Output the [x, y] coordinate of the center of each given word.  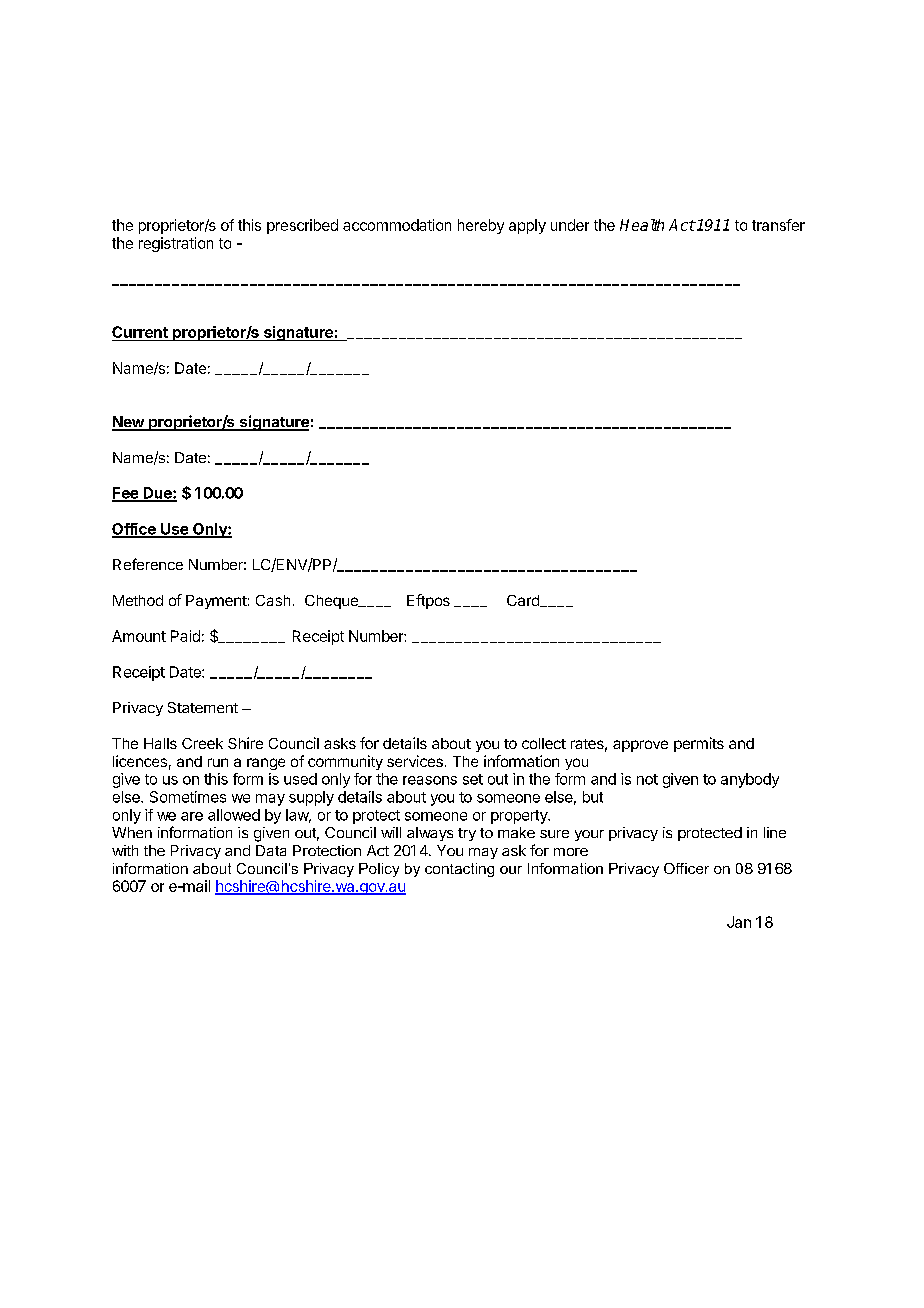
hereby [481, 226]
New [129, 423]
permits [699, 744]
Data [271, 850]
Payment [216, 602]
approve [640, 746]
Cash [273, 600]
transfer [778, 225]
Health [642, 225]
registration [176, 244]
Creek [202, 743]
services [415, 761]
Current [141, 333]
